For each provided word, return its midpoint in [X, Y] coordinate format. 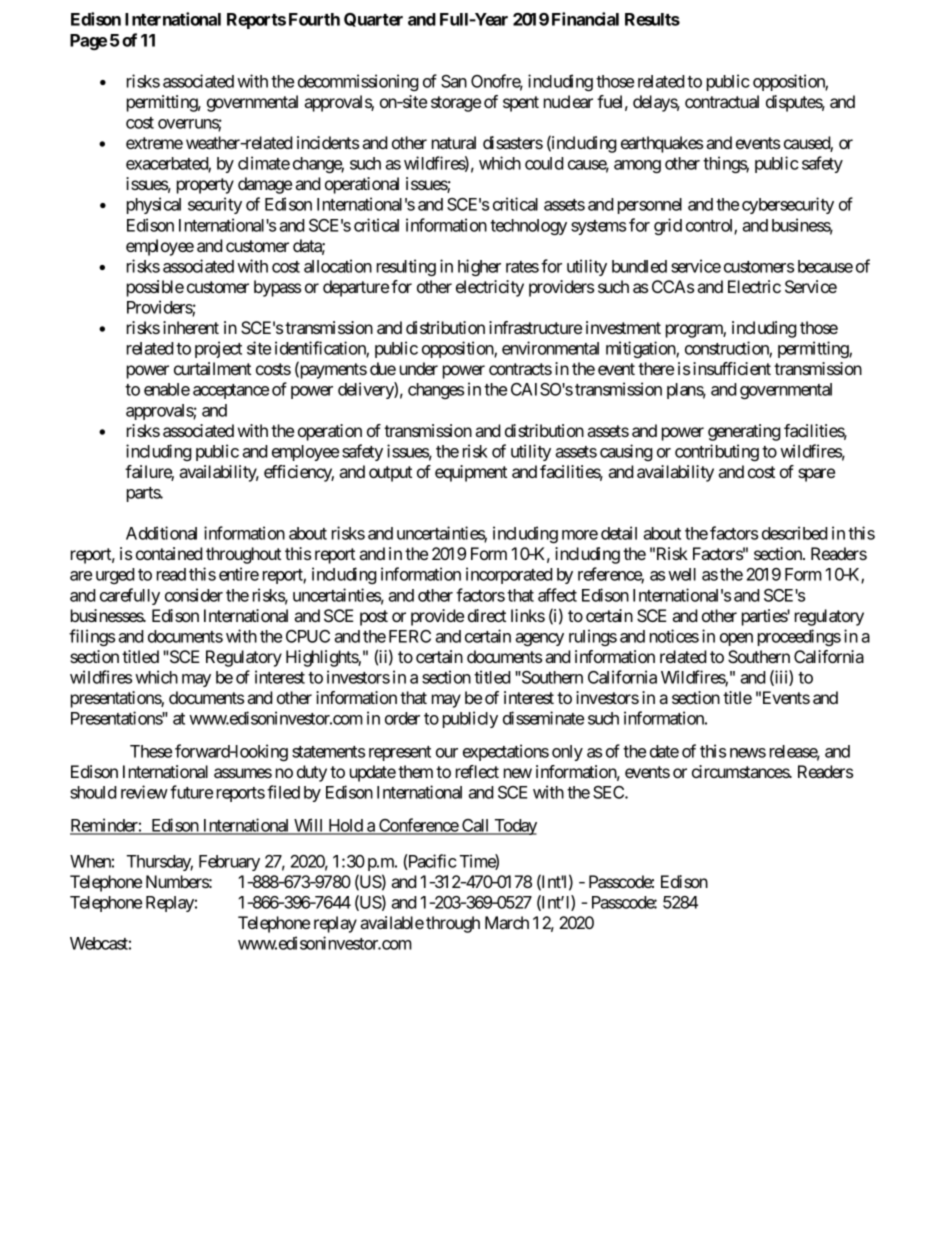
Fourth [314, 19]
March [507, 922]
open [736, 639]
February [229, 863]
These [151, 751]
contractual [722, 101]
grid [668, 226]
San [454, 81]
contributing [717, 452]
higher [479, 267]
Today [514, 827]
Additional [161, 533]
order [402, 718]
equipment [471, 473]
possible [155, 288]
